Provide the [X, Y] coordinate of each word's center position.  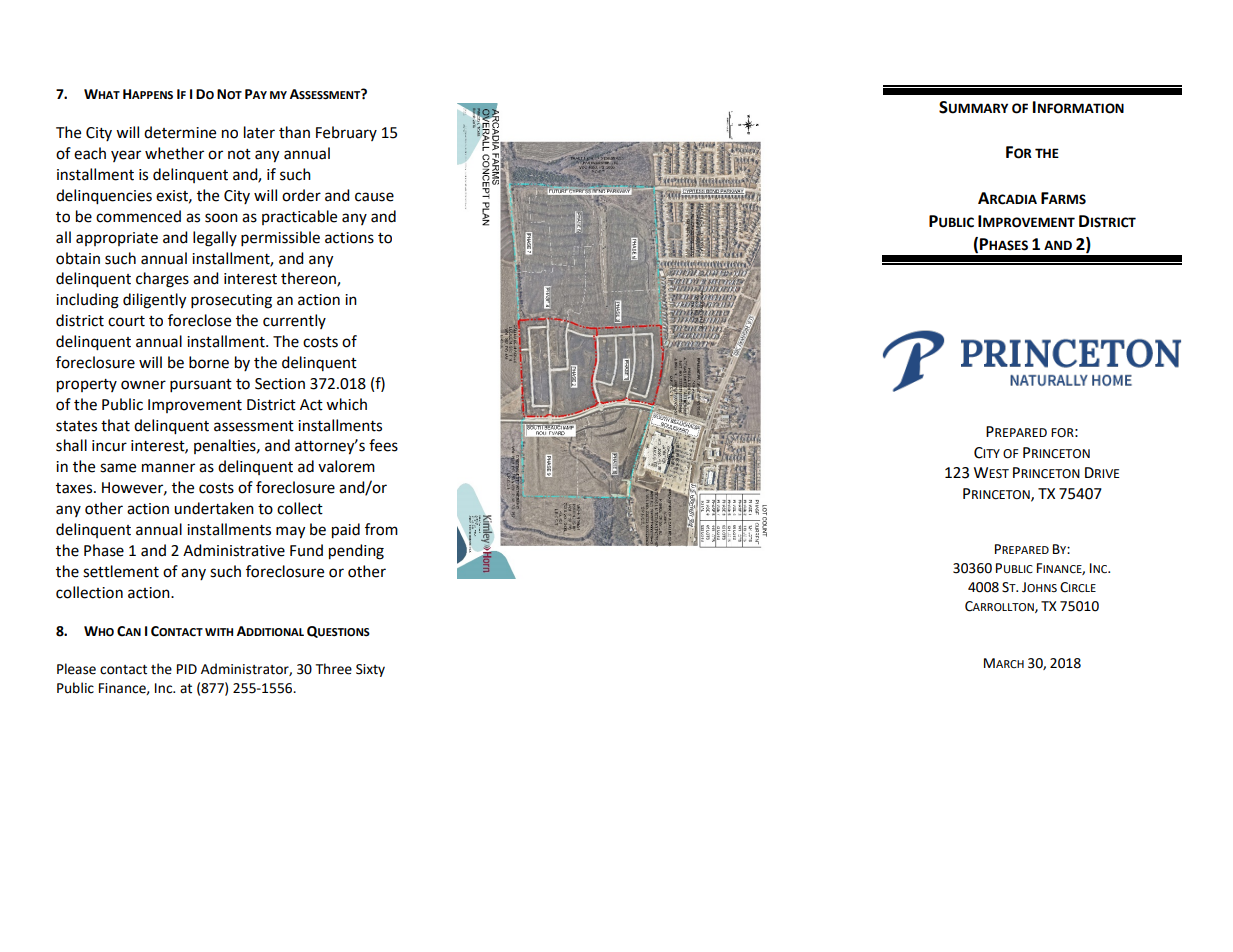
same [118, 468]
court [126, 321]
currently [294, 321]
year [126, 156]
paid [346, 531]
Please [76, 669]
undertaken [214, 508]
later [259, 132]
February [346, 133]
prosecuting [231, 301]
